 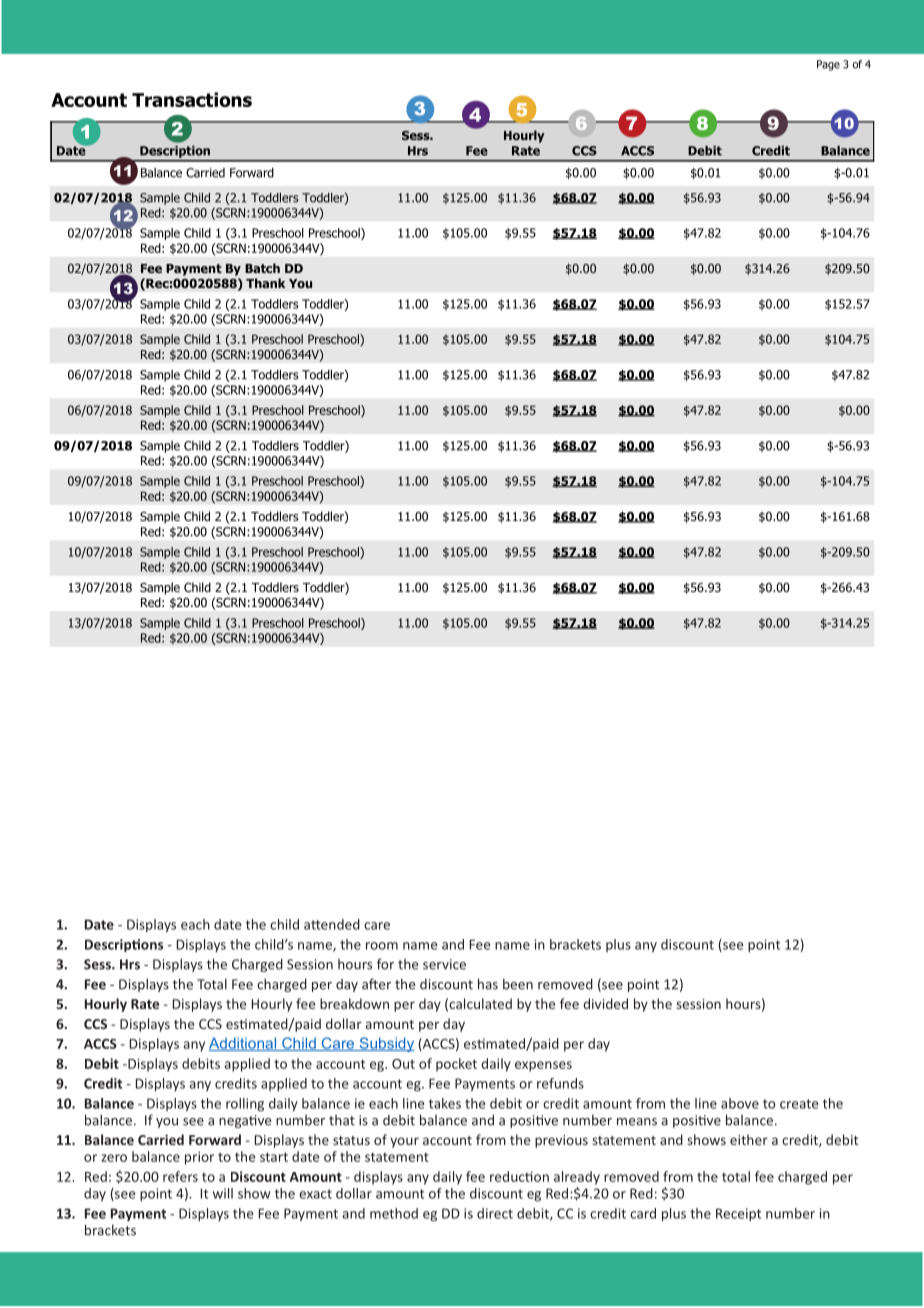 What do you see at coordinates (444, 964) in the page?
I see `service` at bounding box center [444, 964].
